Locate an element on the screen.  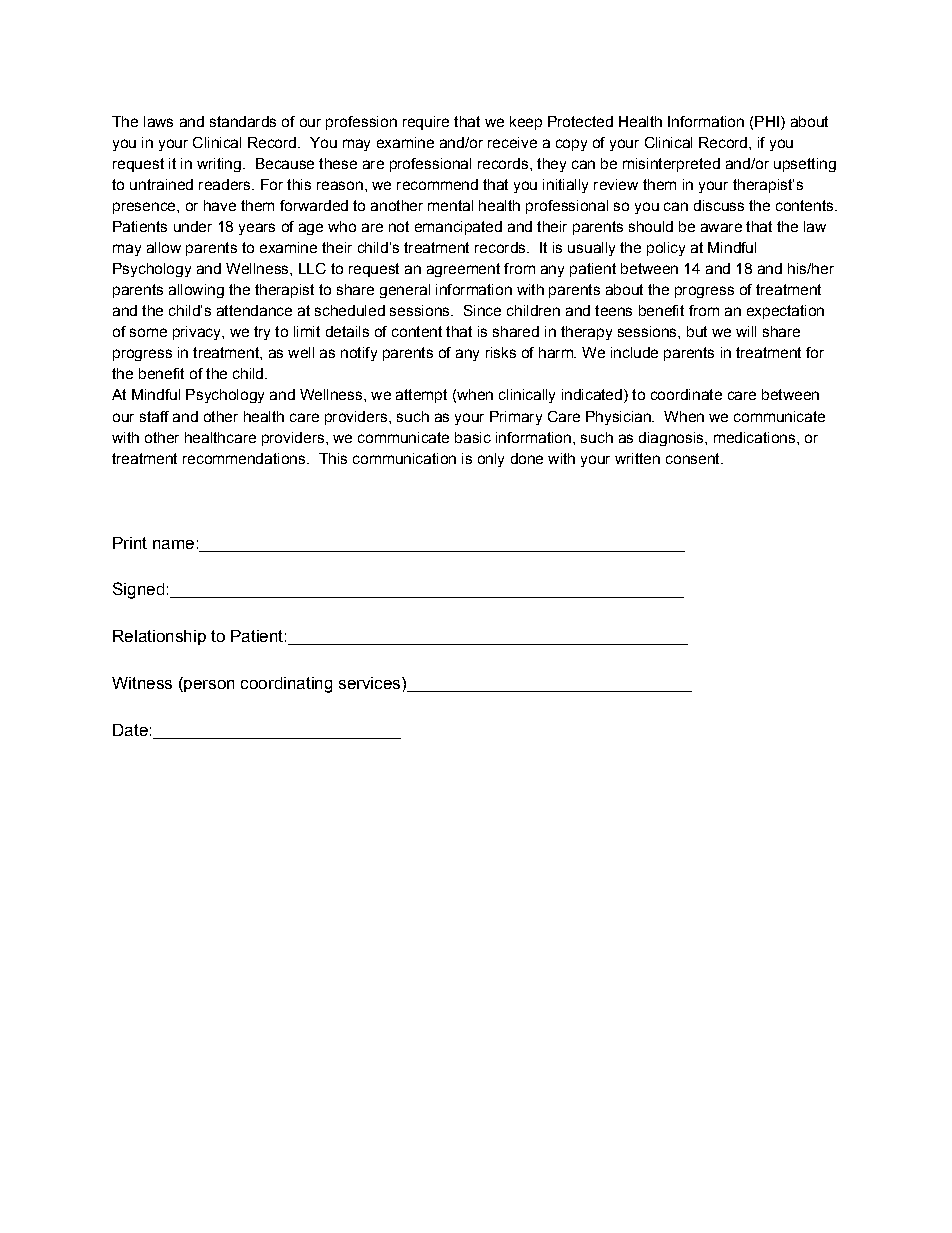
Since is located at coordinates (482, 310).
